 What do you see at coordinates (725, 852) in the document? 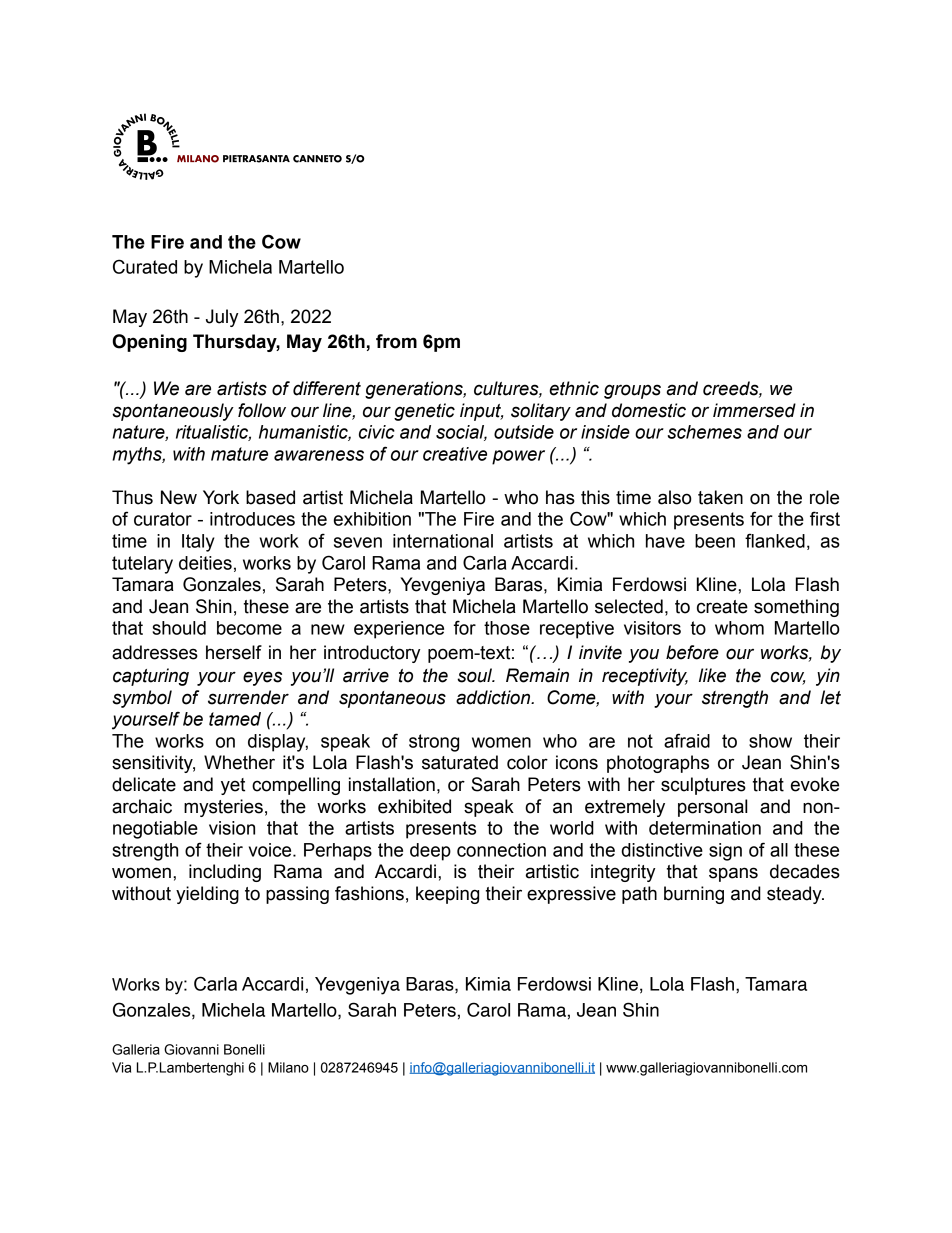
I see `sign` at bounding box center [725, 852].
